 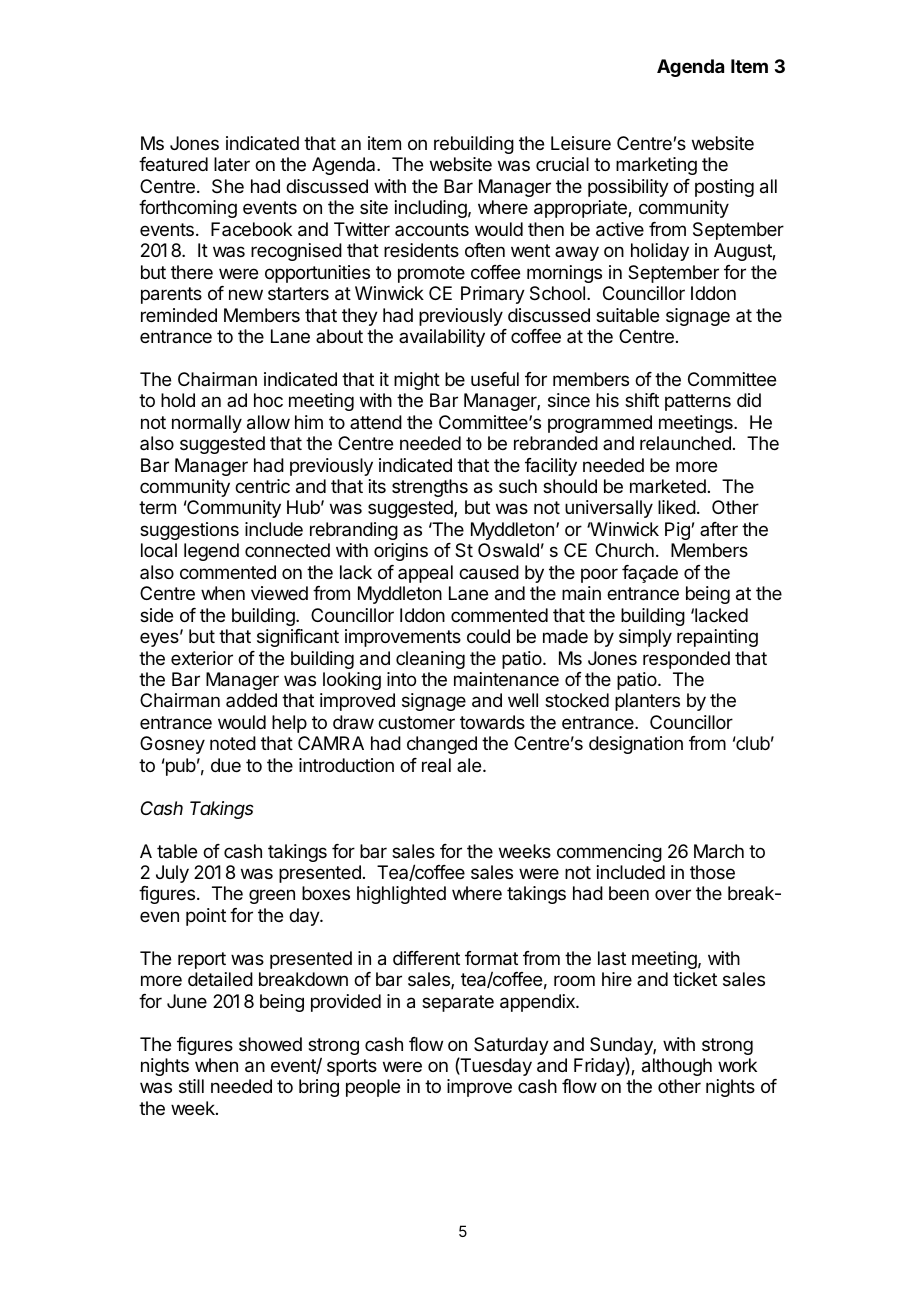 What do you see at coordinates (511, 1046) in the screenshot?
I see `Saturday` at bounding box center [511, 1046].
